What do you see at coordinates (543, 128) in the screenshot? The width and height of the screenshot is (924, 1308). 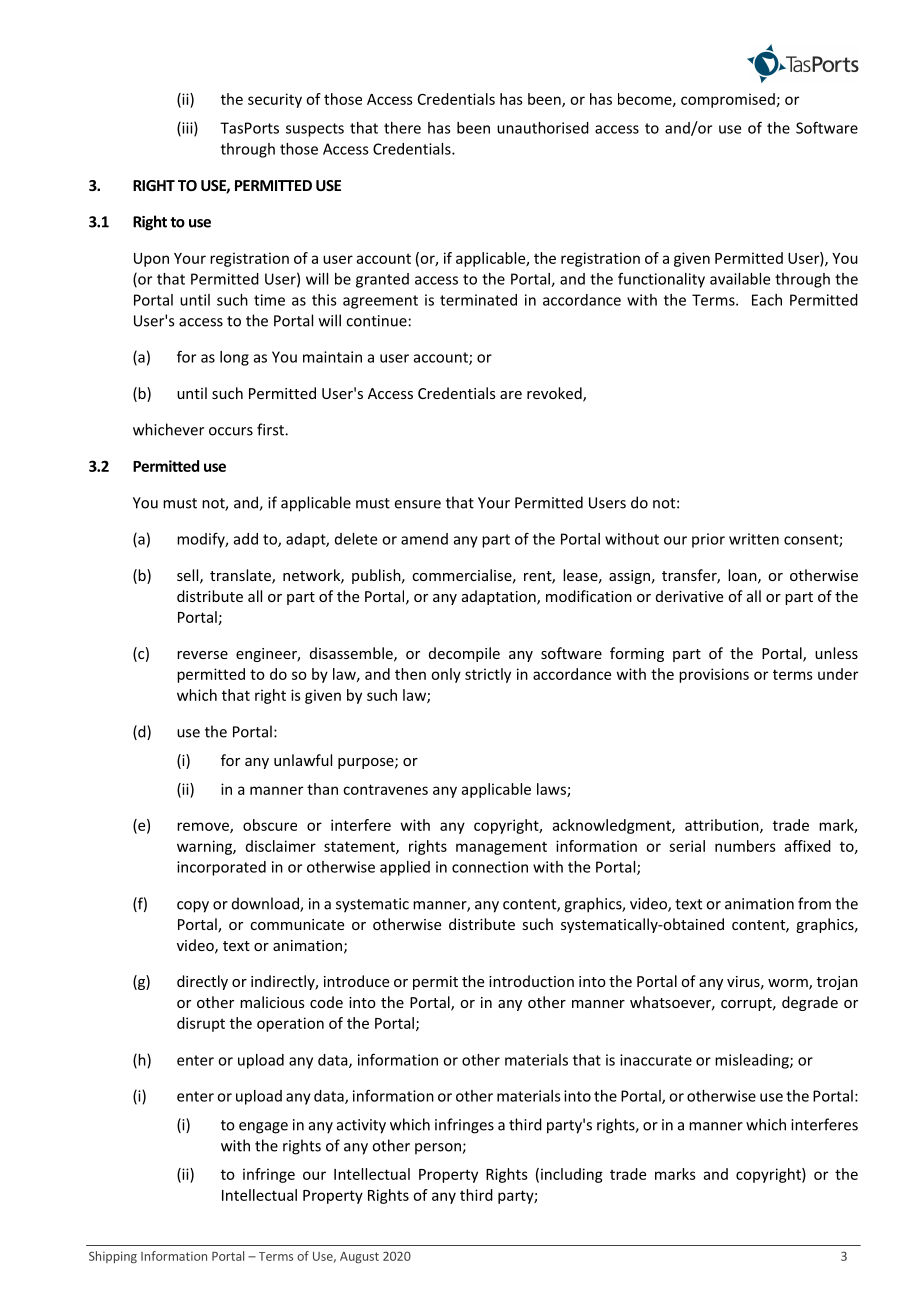 I see `unauthorised` at bounding box center [543, 128].
